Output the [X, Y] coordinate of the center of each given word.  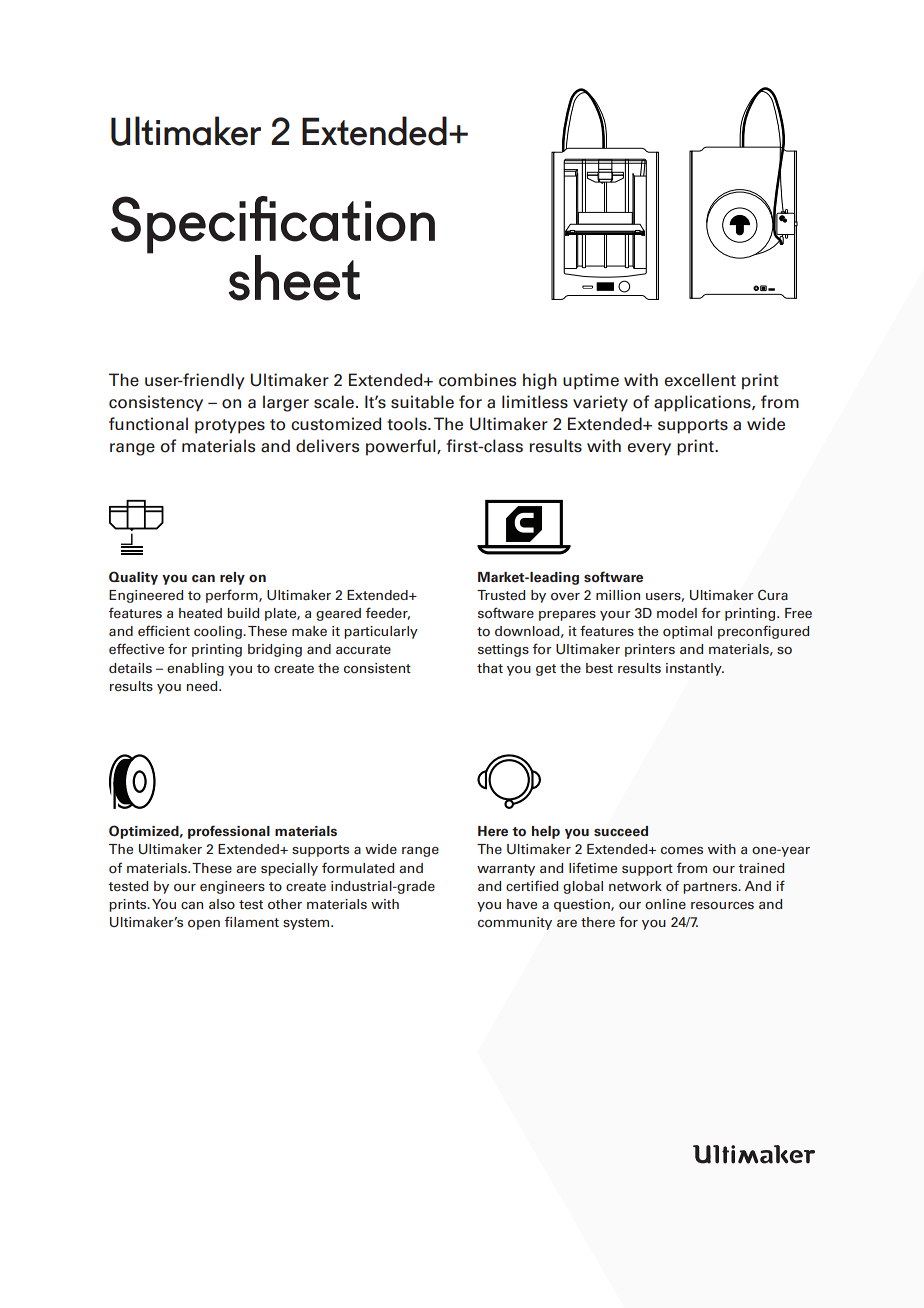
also [222, 904]
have [522, 904]
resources [722, 905]
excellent [700, 380]
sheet [294, 278]
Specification [273, 226]
